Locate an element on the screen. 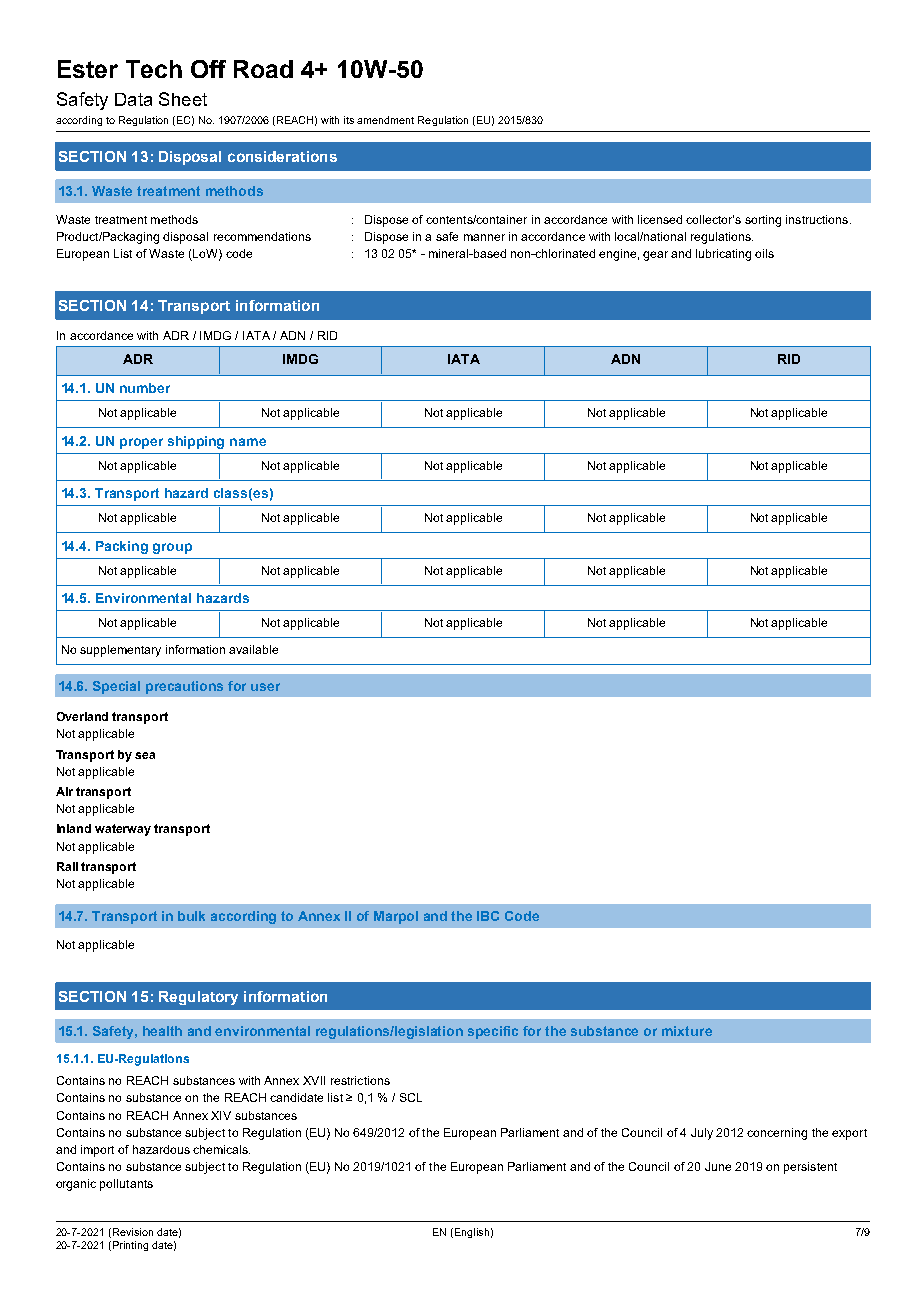  amendment is located at coordinates (385, 120).
